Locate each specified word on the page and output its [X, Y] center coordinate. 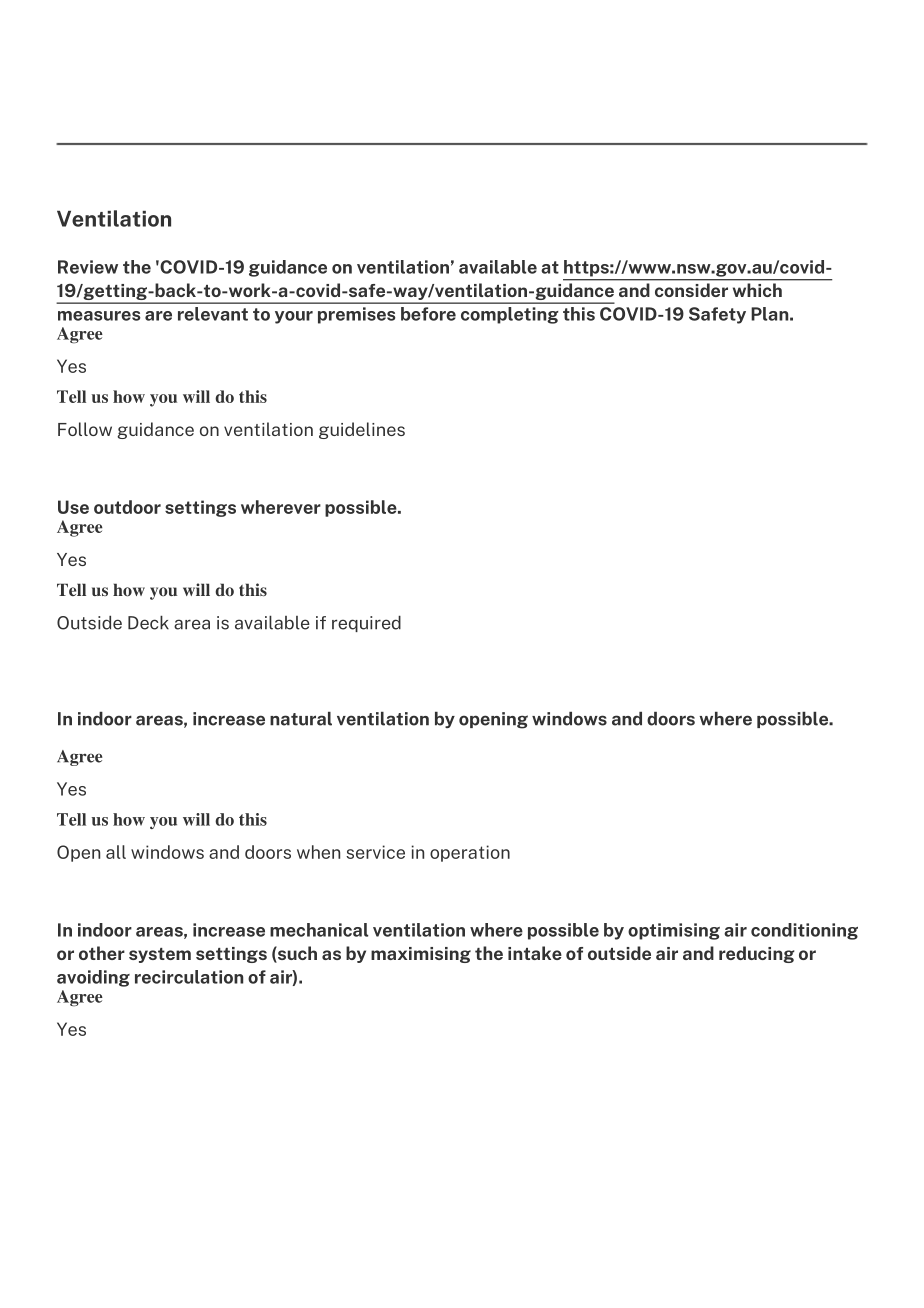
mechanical [319, 930]
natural [301, 719]
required [366, 624]
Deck [148, 623]
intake [535, 953]
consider [691, 290]
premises [356, 315]
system [160, 955]
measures [99, 316]
